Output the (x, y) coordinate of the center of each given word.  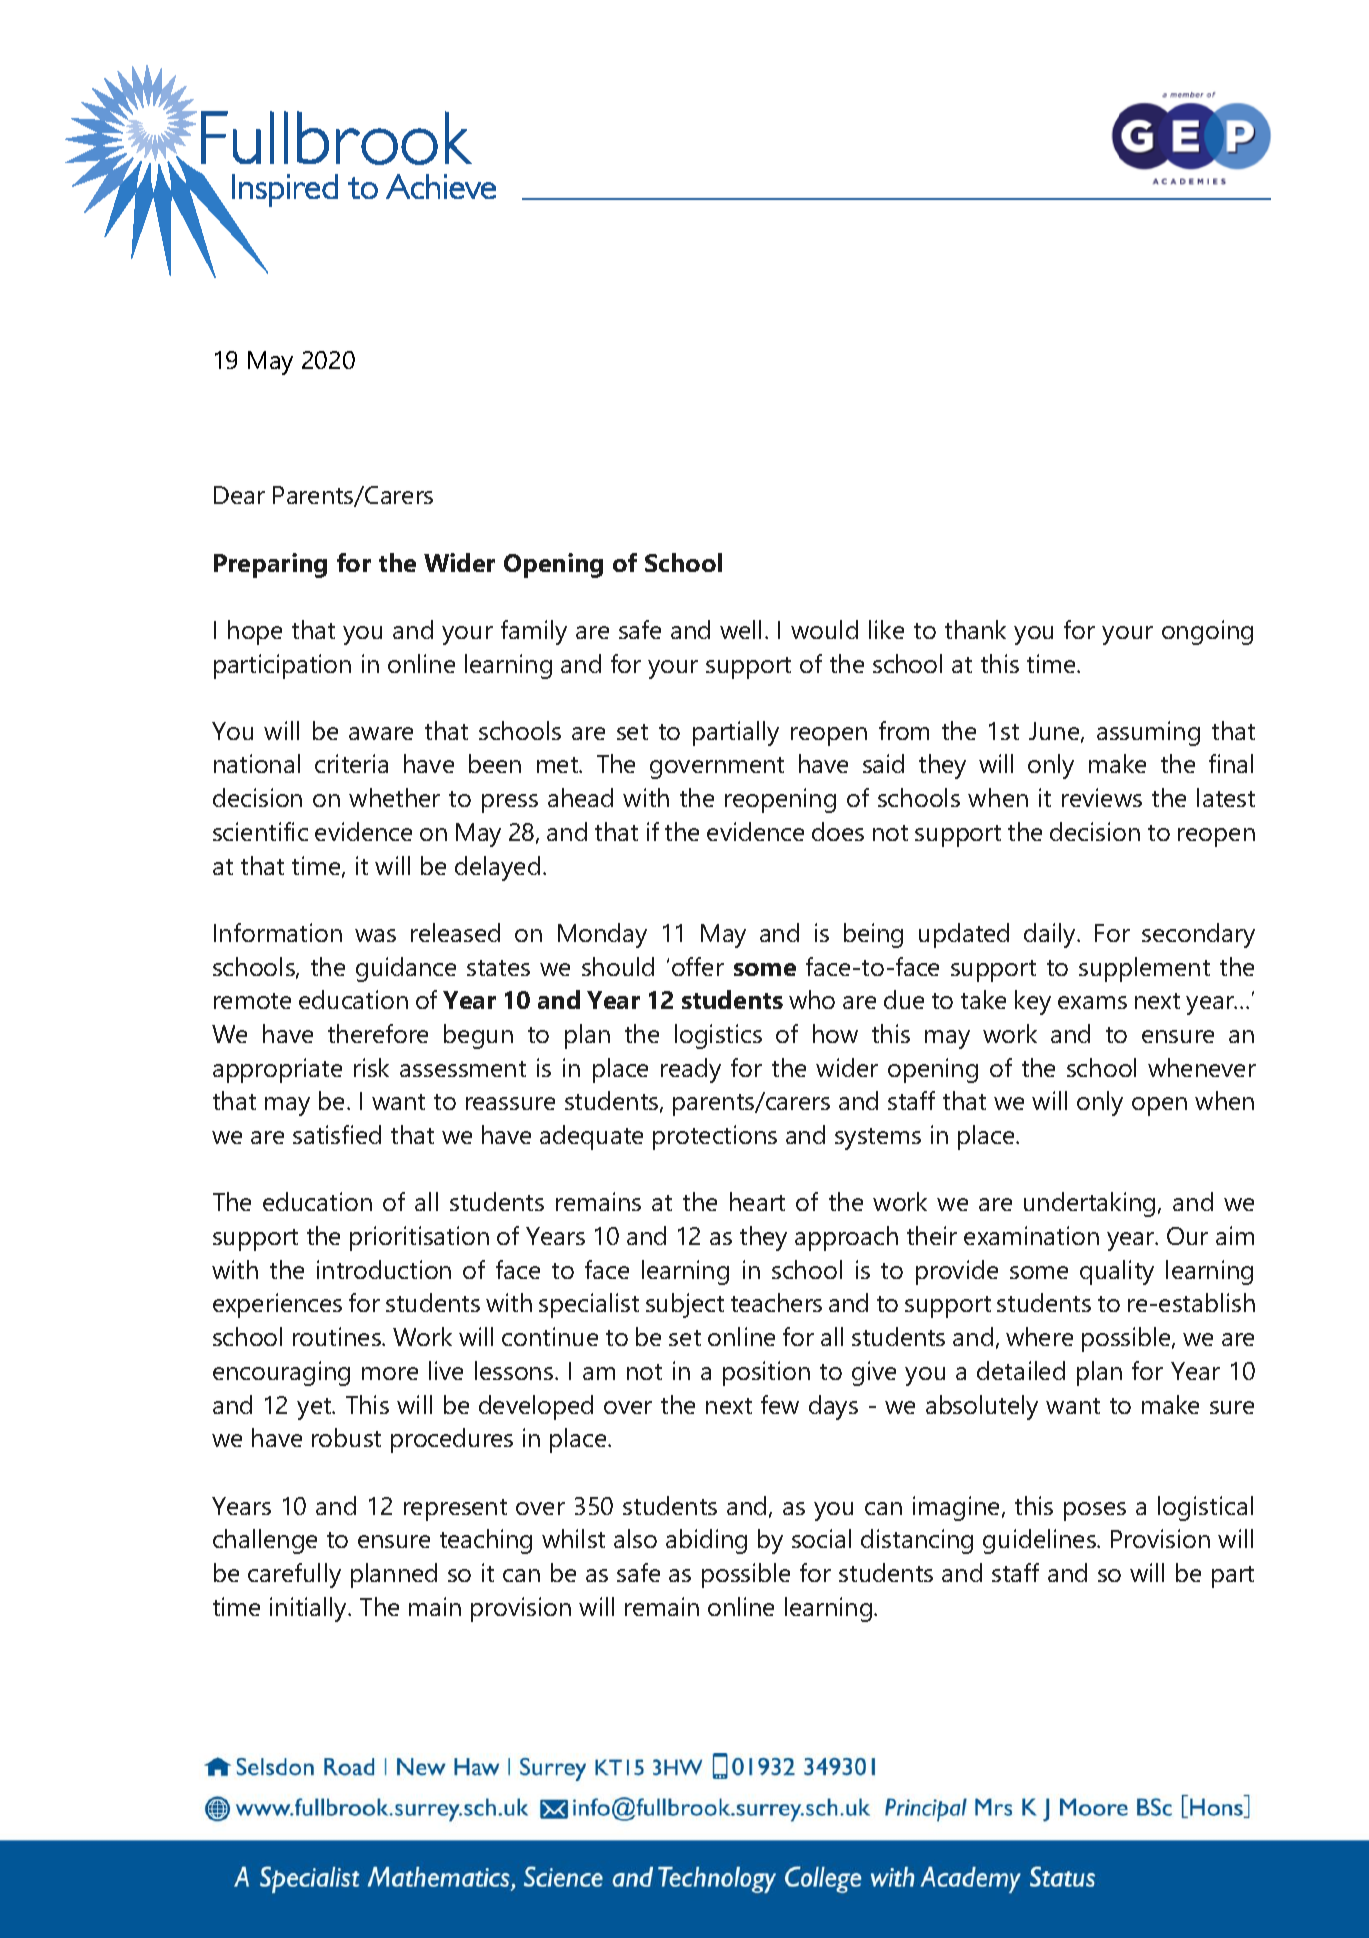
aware (381, 733)
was (375, 935)
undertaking (1089, 1204)
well (740, 629)
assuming (1148, 733)
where (1039, 1336)
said (883, 763)
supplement (1144, 969)
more (390, 1373)
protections (715, 1137)
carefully (294, 1575)
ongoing (1207, 632)
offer (698, 966)
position (766, 1373)
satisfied (337, 1134)
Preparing (270, 565)
